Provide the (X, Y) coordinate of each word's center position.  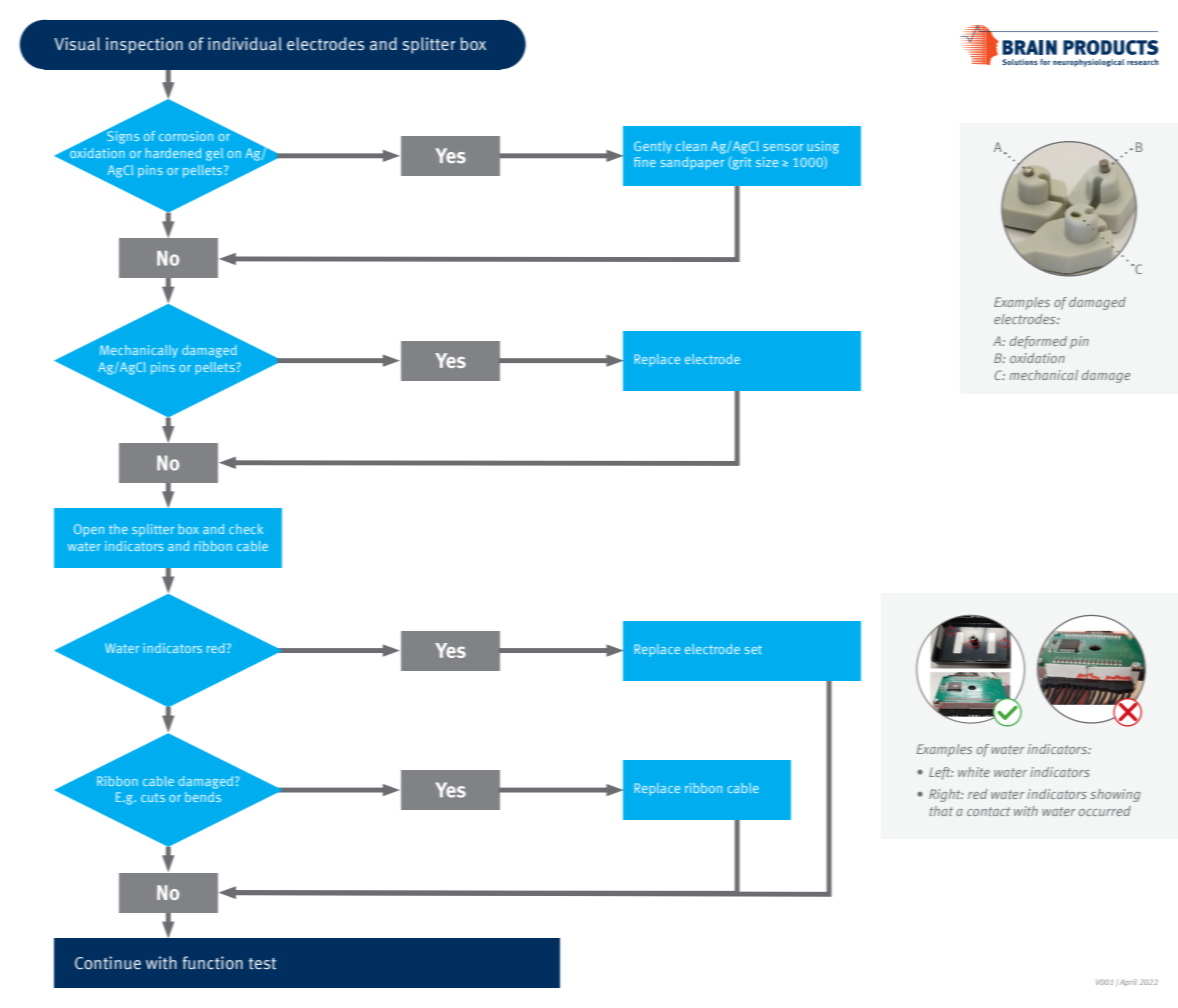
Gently (653, 147)
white (974, 772)
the (118, 529)
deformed (1038, 342)
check (246, 529)
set (753, 649)
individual (245, 44)
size (767, 162)
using (823, 147)
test (262, 964)
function (213, 963)
